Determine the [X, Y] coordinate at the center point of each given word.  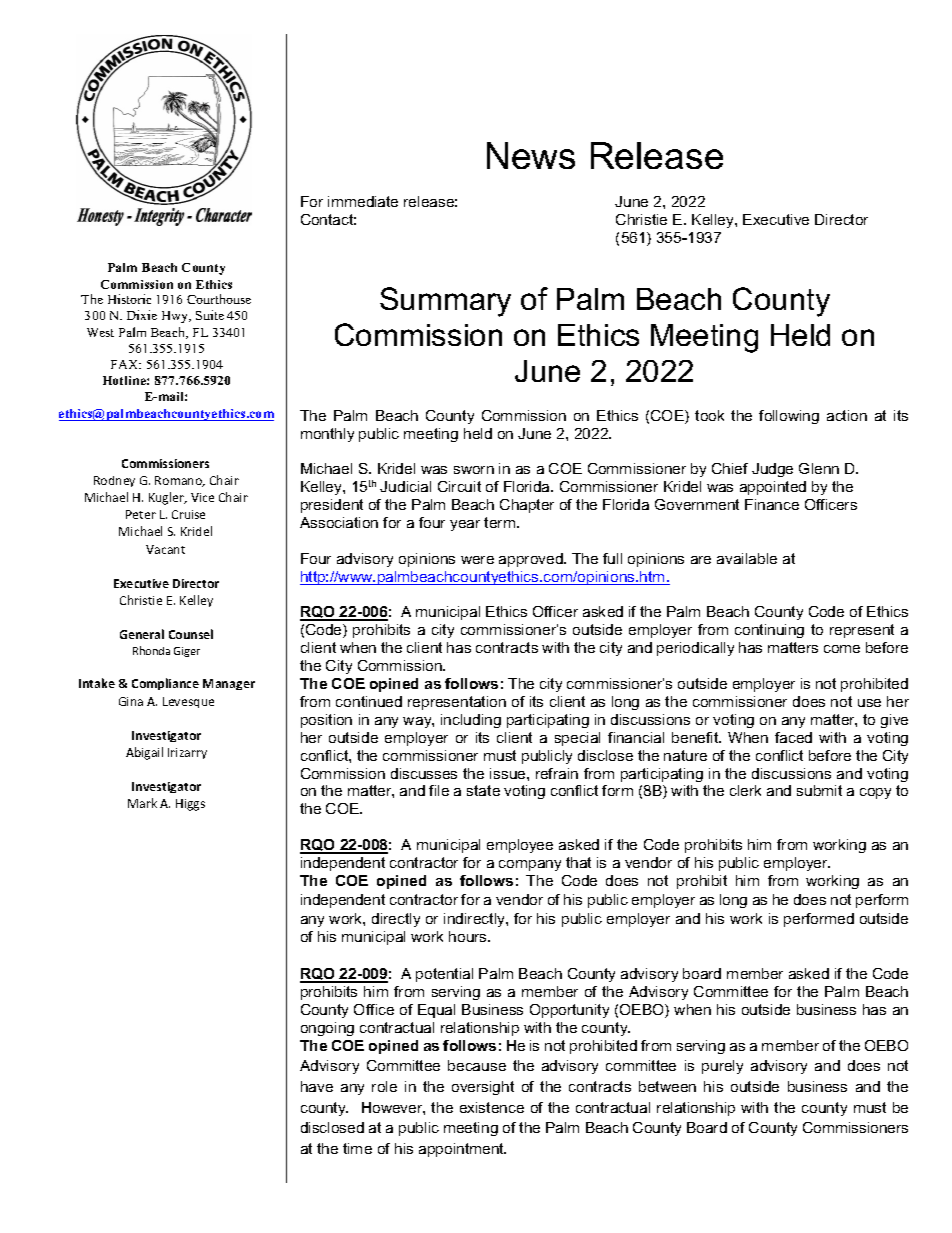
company [530, 865]
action [847, 415]
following [789, 417]
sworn [474, 470]
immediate [363, 201]
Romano [179, 481]
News [531, 155]
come [842, 649]
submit [819, 790]
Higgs [190, 805]
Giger [187, 652]
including [471, 721]
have [317, 1086]
